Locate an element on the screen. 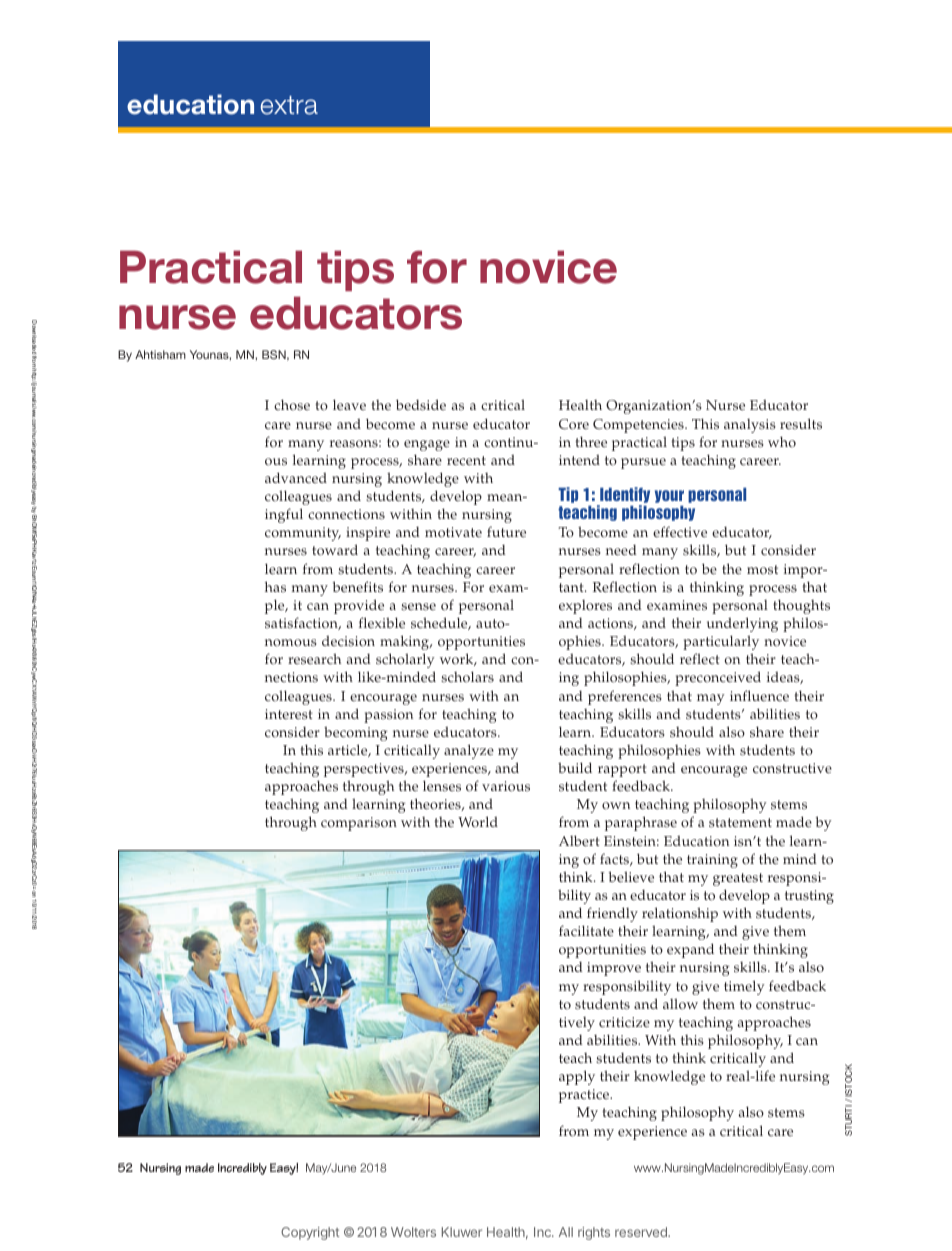  comparison is located at coordinates (359, 824).
